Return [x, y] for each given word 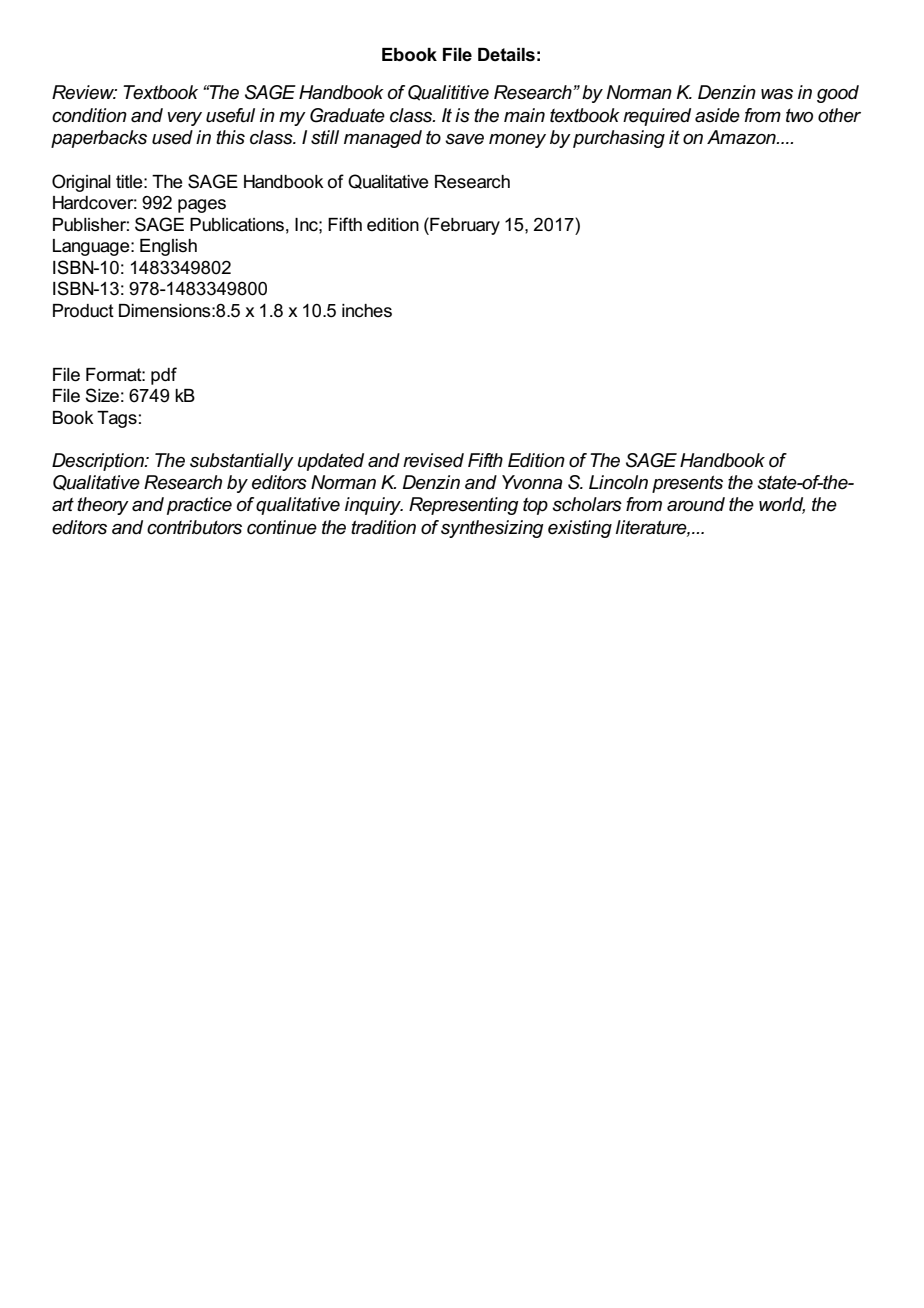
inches [367, 311]
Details [506, 55]
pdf [164, 376]
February [464, 226]
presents [687, 484]
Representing [464, 506]
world [782, 505]
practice [199, 506]
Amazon [742, 137]
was [777, 94]
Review [84, 92]
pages [202, 206]
